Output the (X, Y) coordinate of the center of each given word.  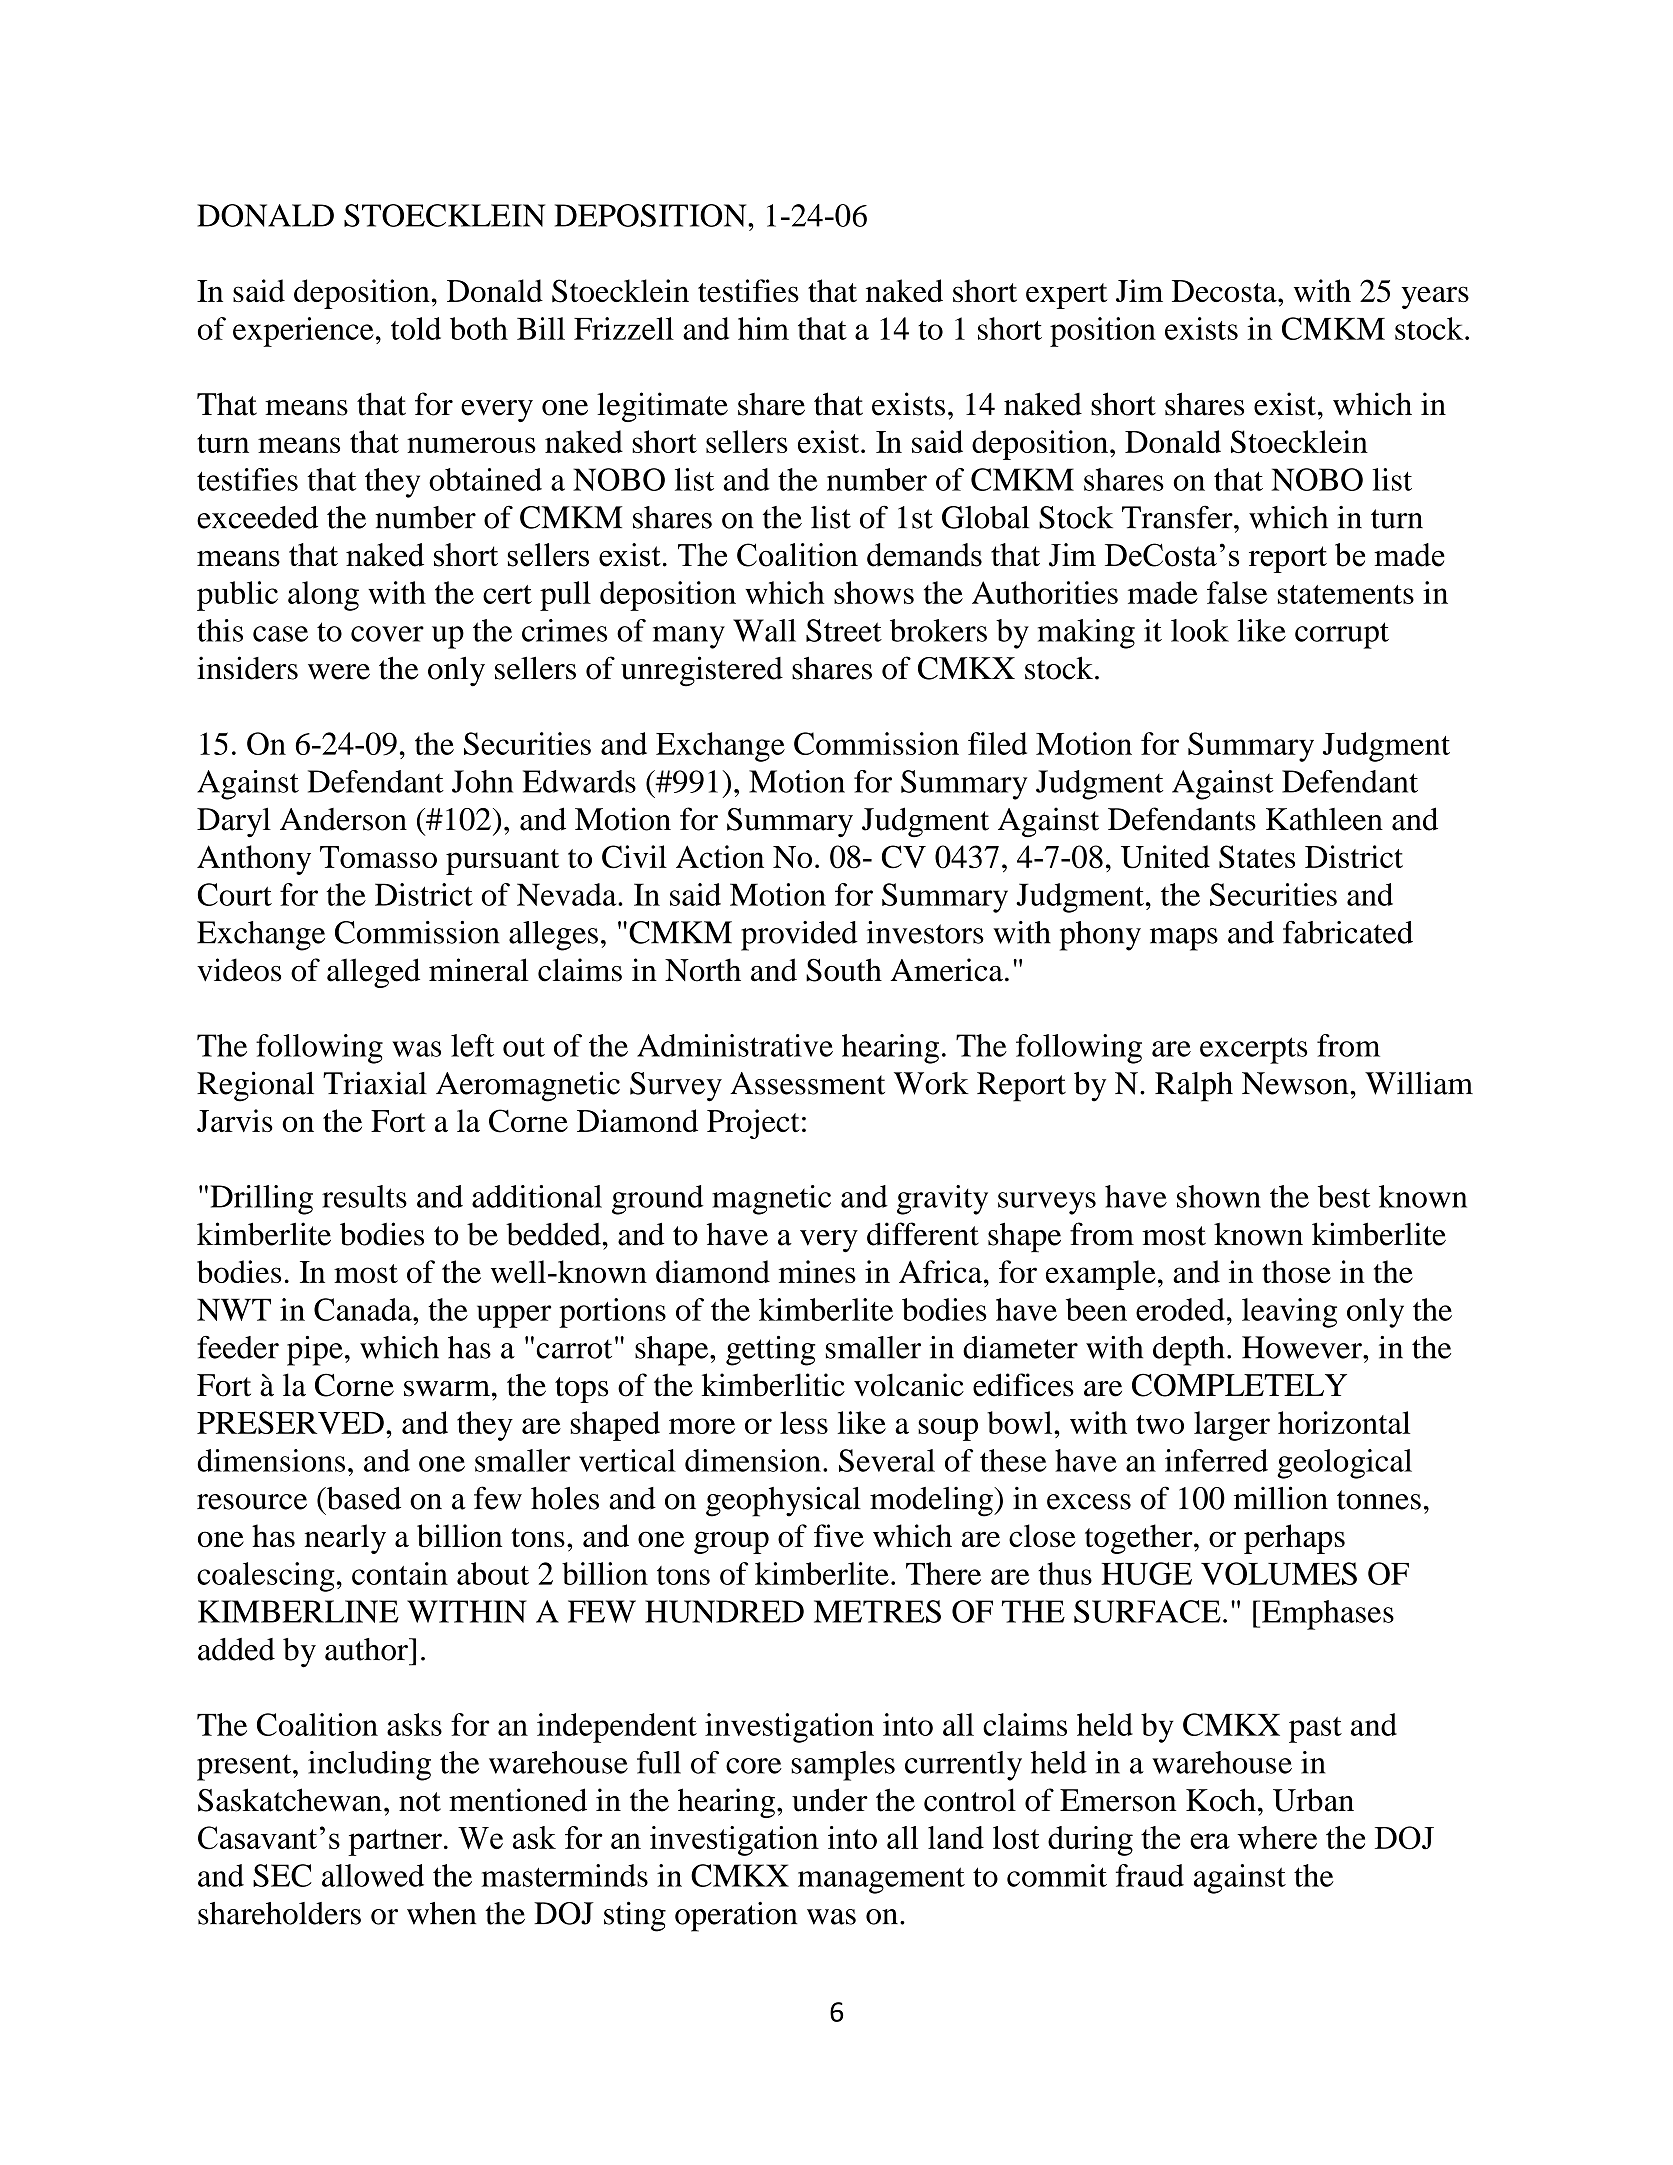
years (1435, 297)
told (416, 328)
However (1303, 1347)
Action (720, 856)
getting (770, 1351)
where (1277, 1837)
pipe (315, 1351)
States (1257, 857)
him (763, 328)
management (881, 1880)
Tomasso (378, 857)
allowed (373, 1875)
